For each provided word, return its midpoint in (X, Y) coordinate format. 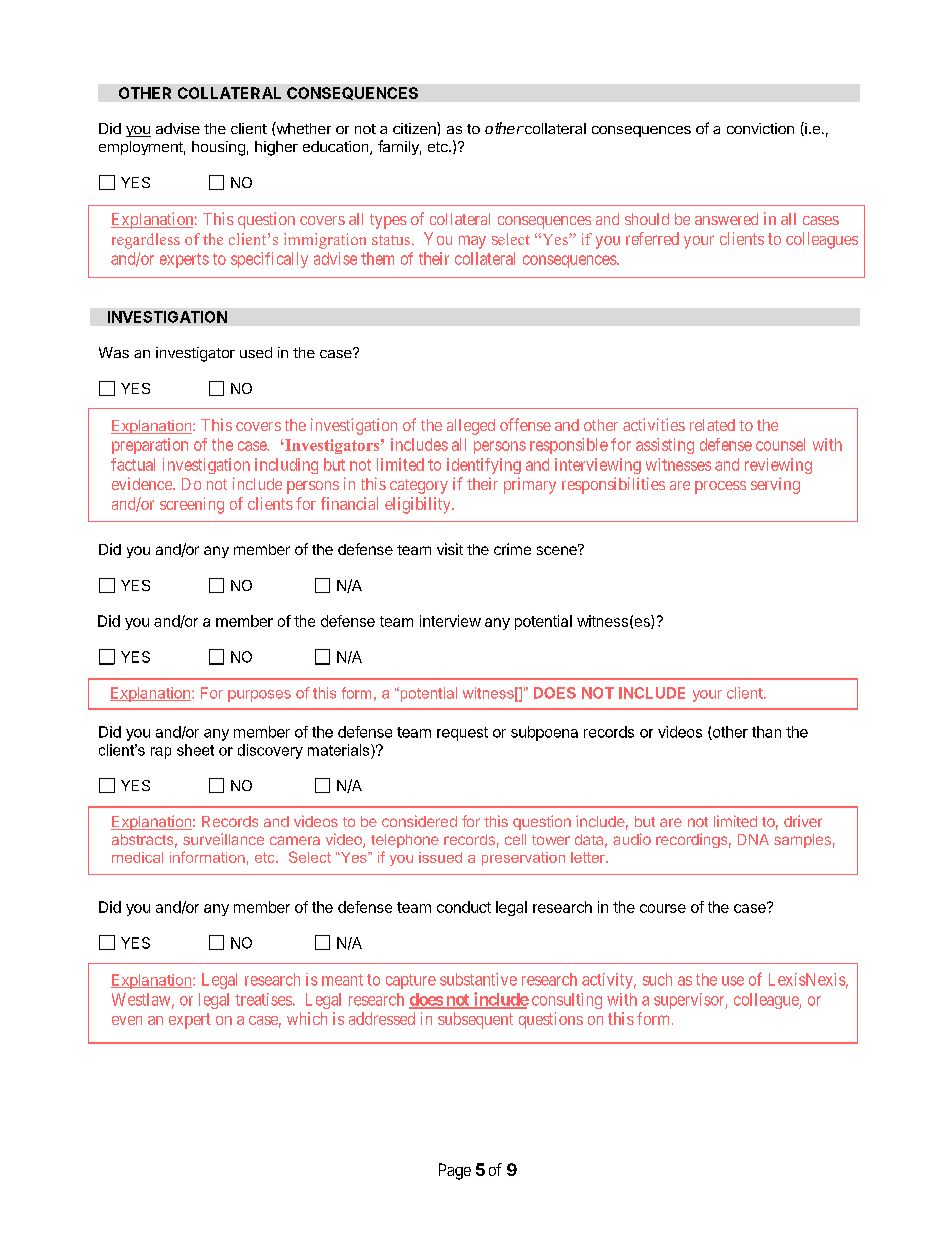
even (127, 1020)
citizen (415, 128)
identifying (484, 466)
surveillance (223, 839)
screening (192, 505)
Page (455, 1171)
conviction (760, 128)
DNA (753, 839)
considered (419, 821)
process (720, 487)
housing (218, 148)
